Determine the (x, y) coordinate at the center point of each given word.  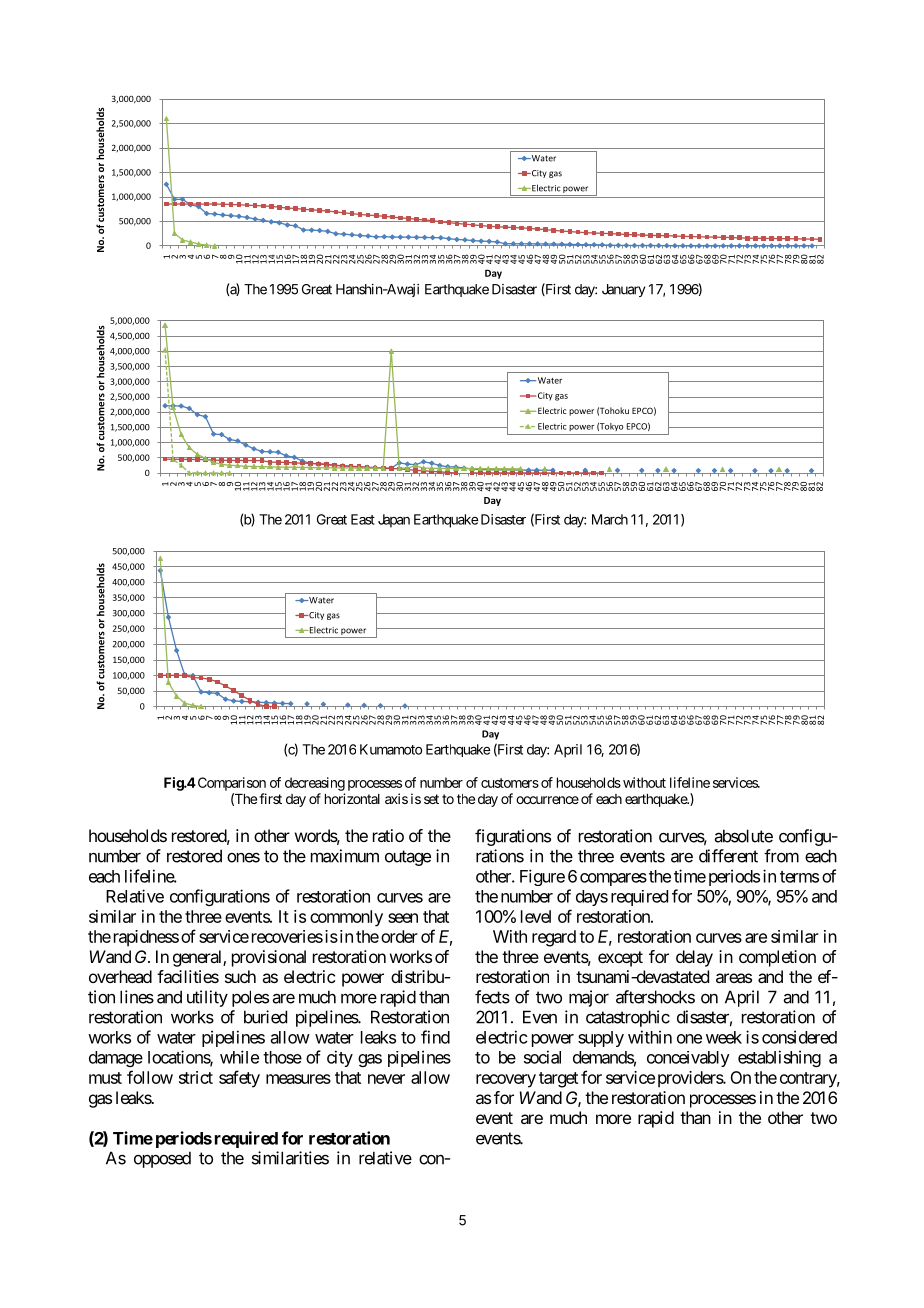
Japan (394, 521)
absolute (744, 836)
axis (396, 798)
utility (207, 998)
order (399, 936)
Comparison (230, 784)
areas (734, 978)
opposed (162, 1159)
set (431, 799)
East (363, 519)
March (610, 519)
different (728, 856)
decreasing (315, 784)
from (781, 856)
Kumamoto (391, 749)
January (623, 290)
